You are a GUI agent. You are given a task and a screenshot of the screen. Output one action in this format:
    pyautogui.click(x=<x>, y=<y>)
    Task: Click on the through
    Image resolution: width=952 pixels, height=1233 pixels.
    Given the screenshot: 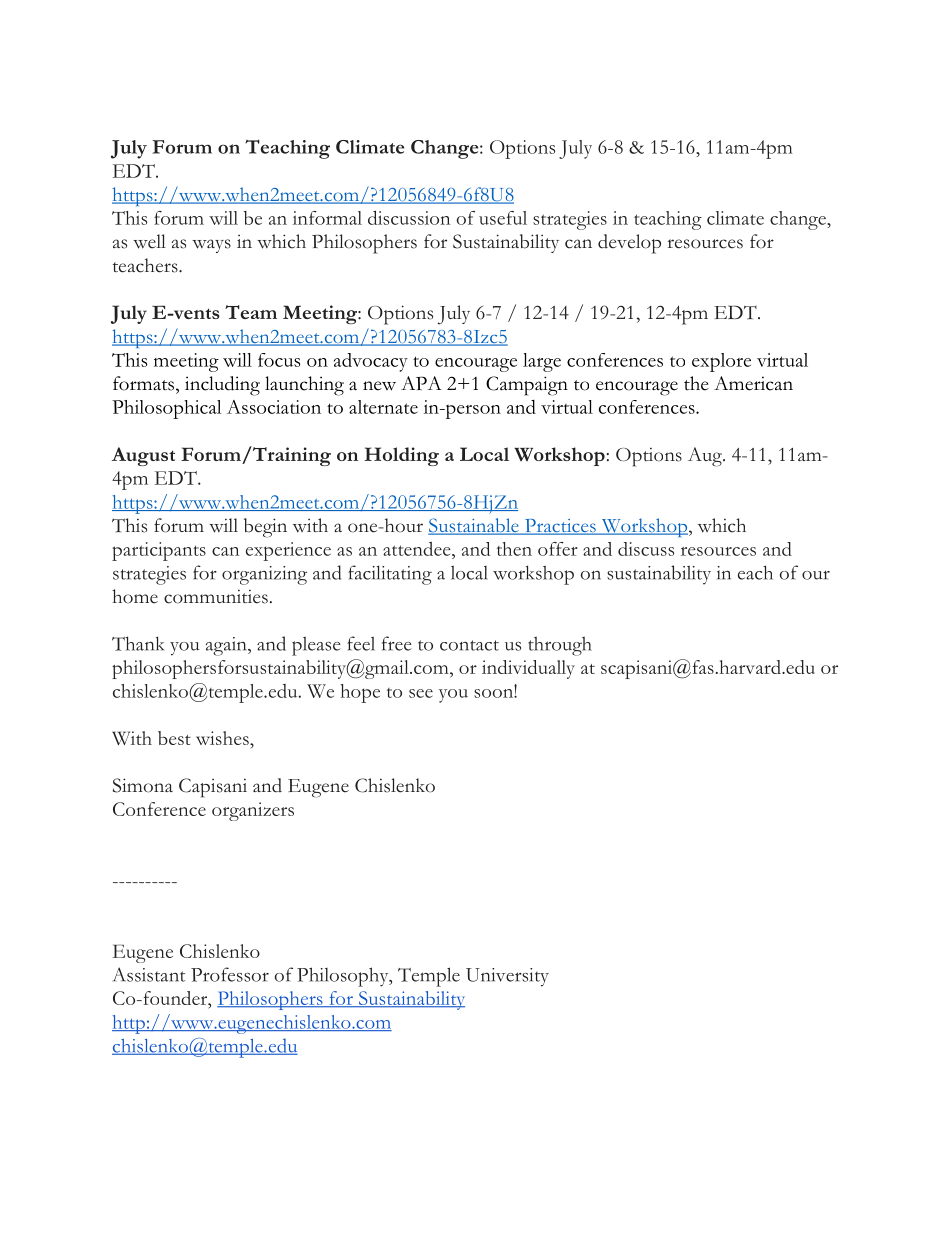 What is the action you would take?
    pyautogui.click(x=560, y=646)
